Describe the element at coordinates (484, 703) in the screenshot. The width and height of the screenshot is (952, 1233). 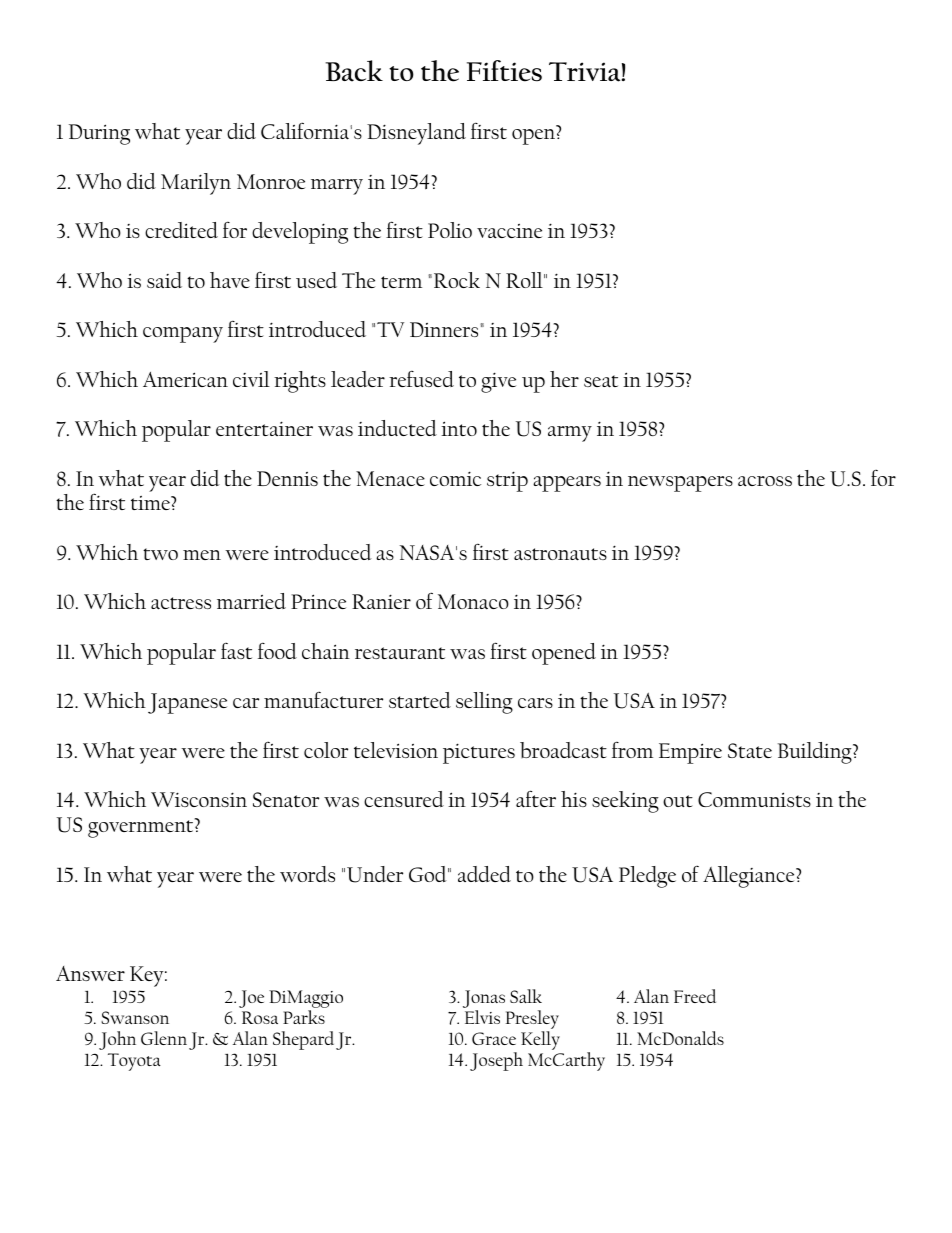
I see `selling` at that location.
